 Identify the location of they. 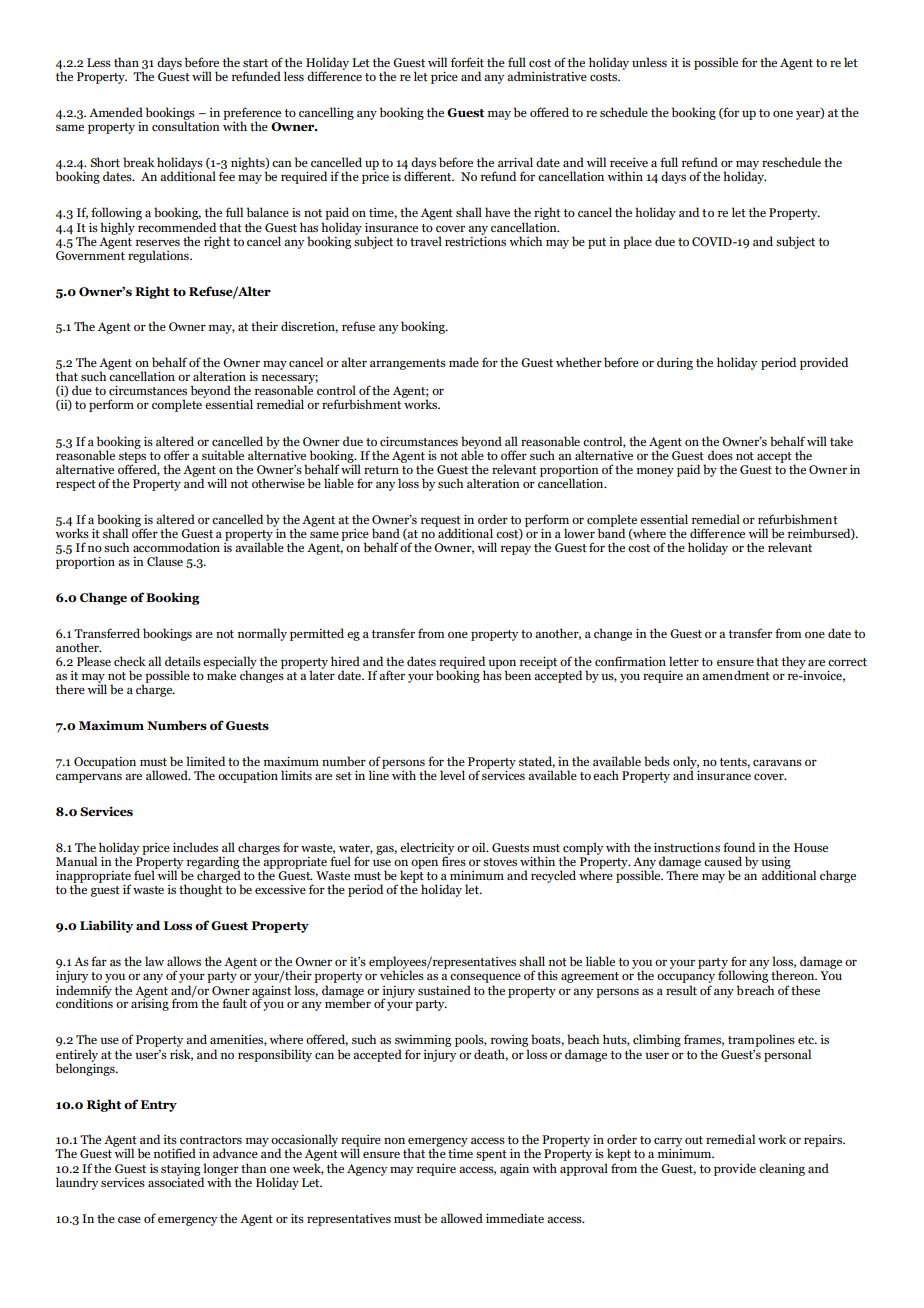
(794, 662).
